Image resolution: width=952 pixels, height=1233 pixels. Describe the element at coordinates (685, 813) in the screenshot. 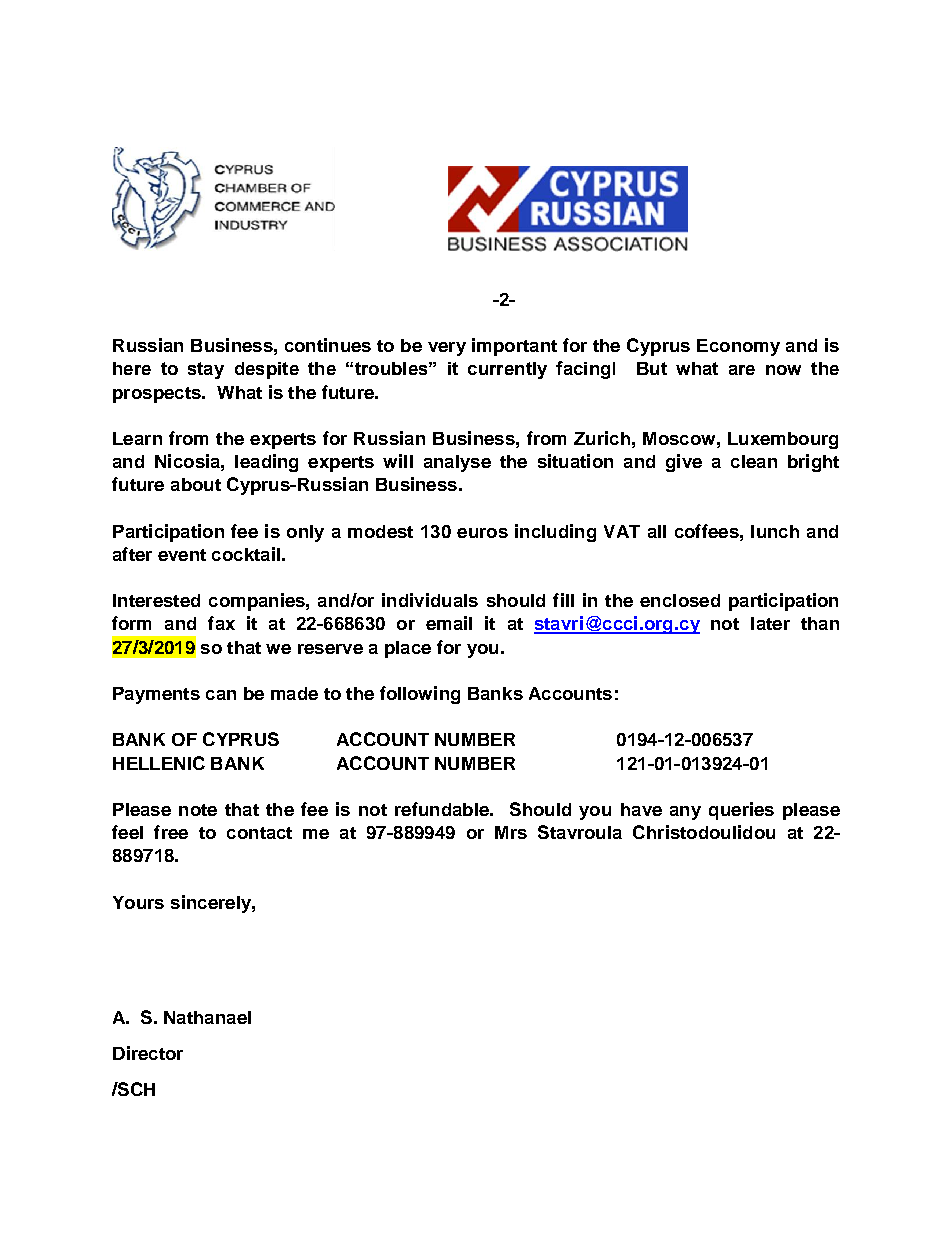

I see `any` at that location.
